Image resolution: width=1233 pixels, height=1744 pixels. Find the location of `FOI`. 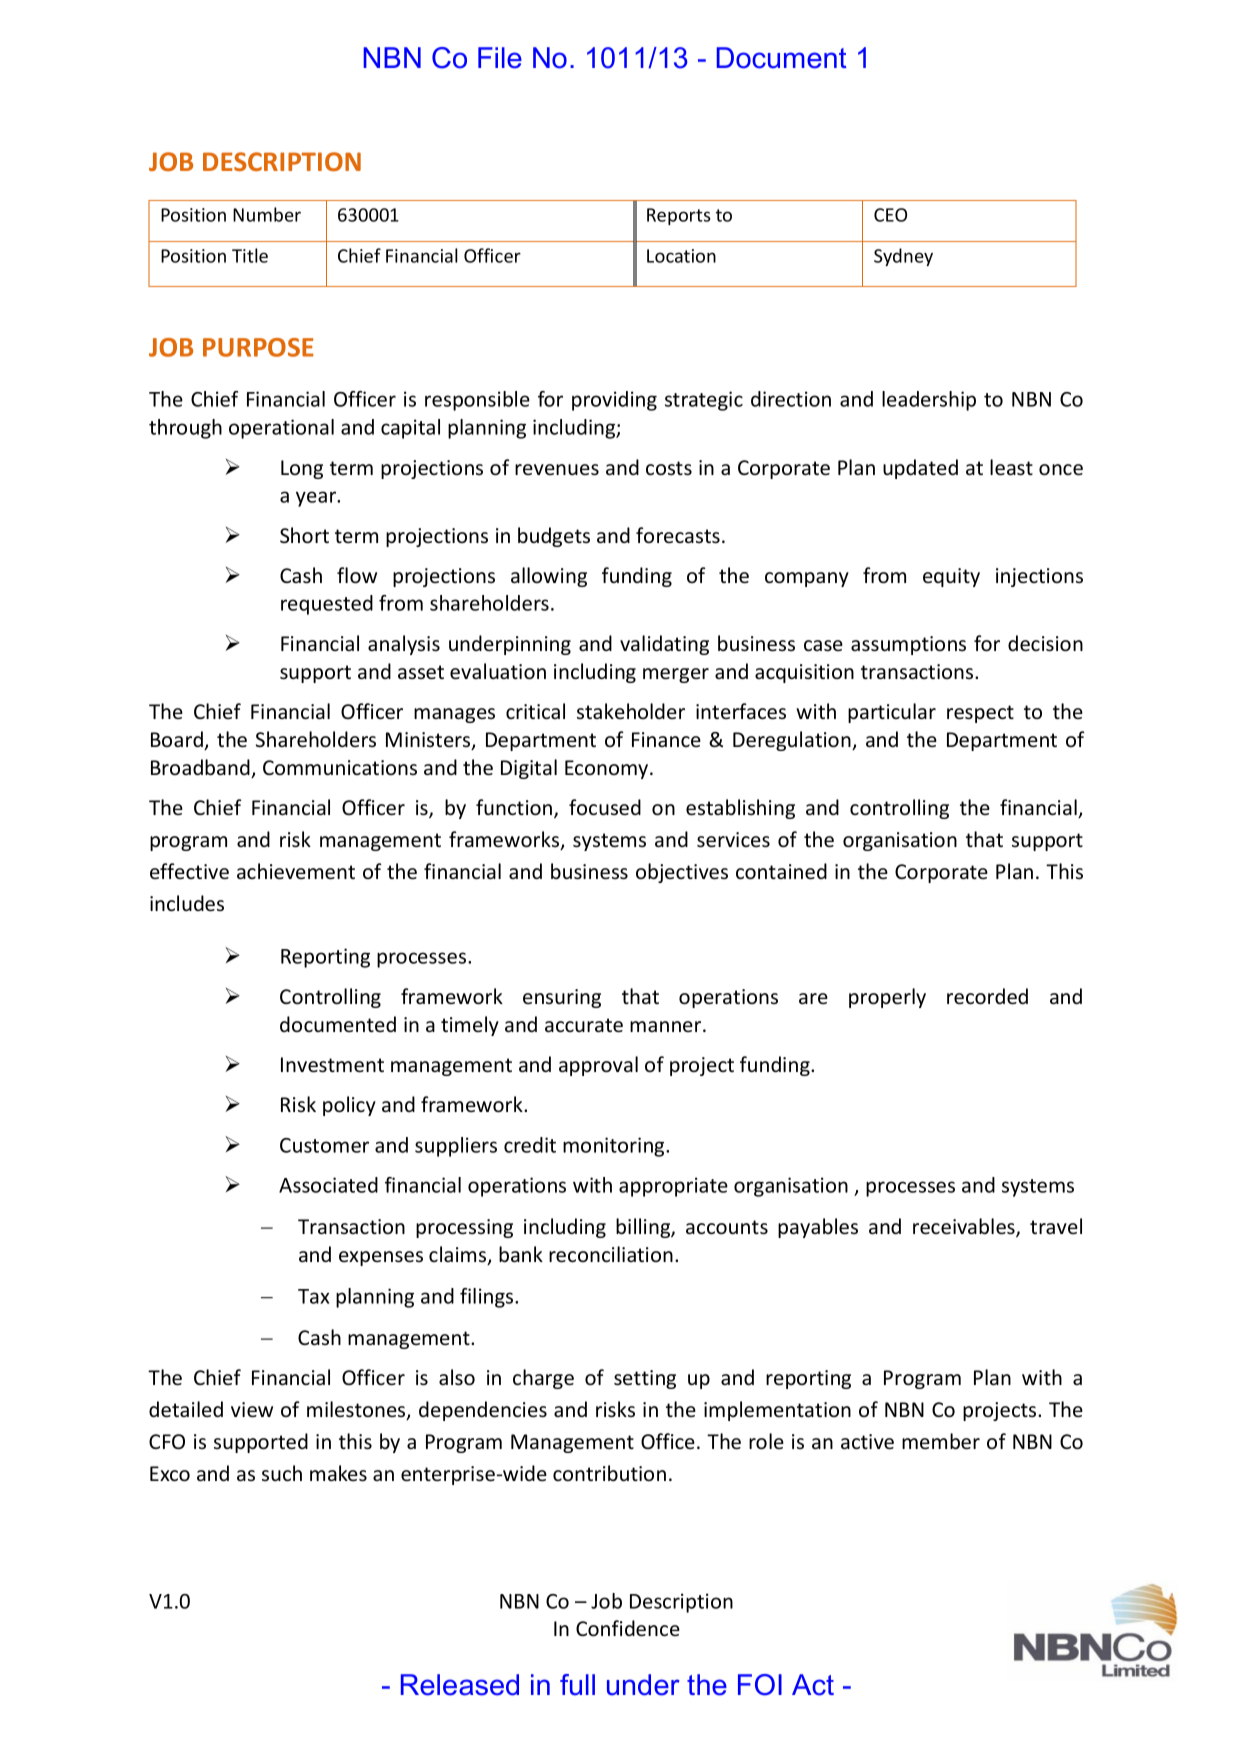

FOI is located at coordinates (760, 1685).
